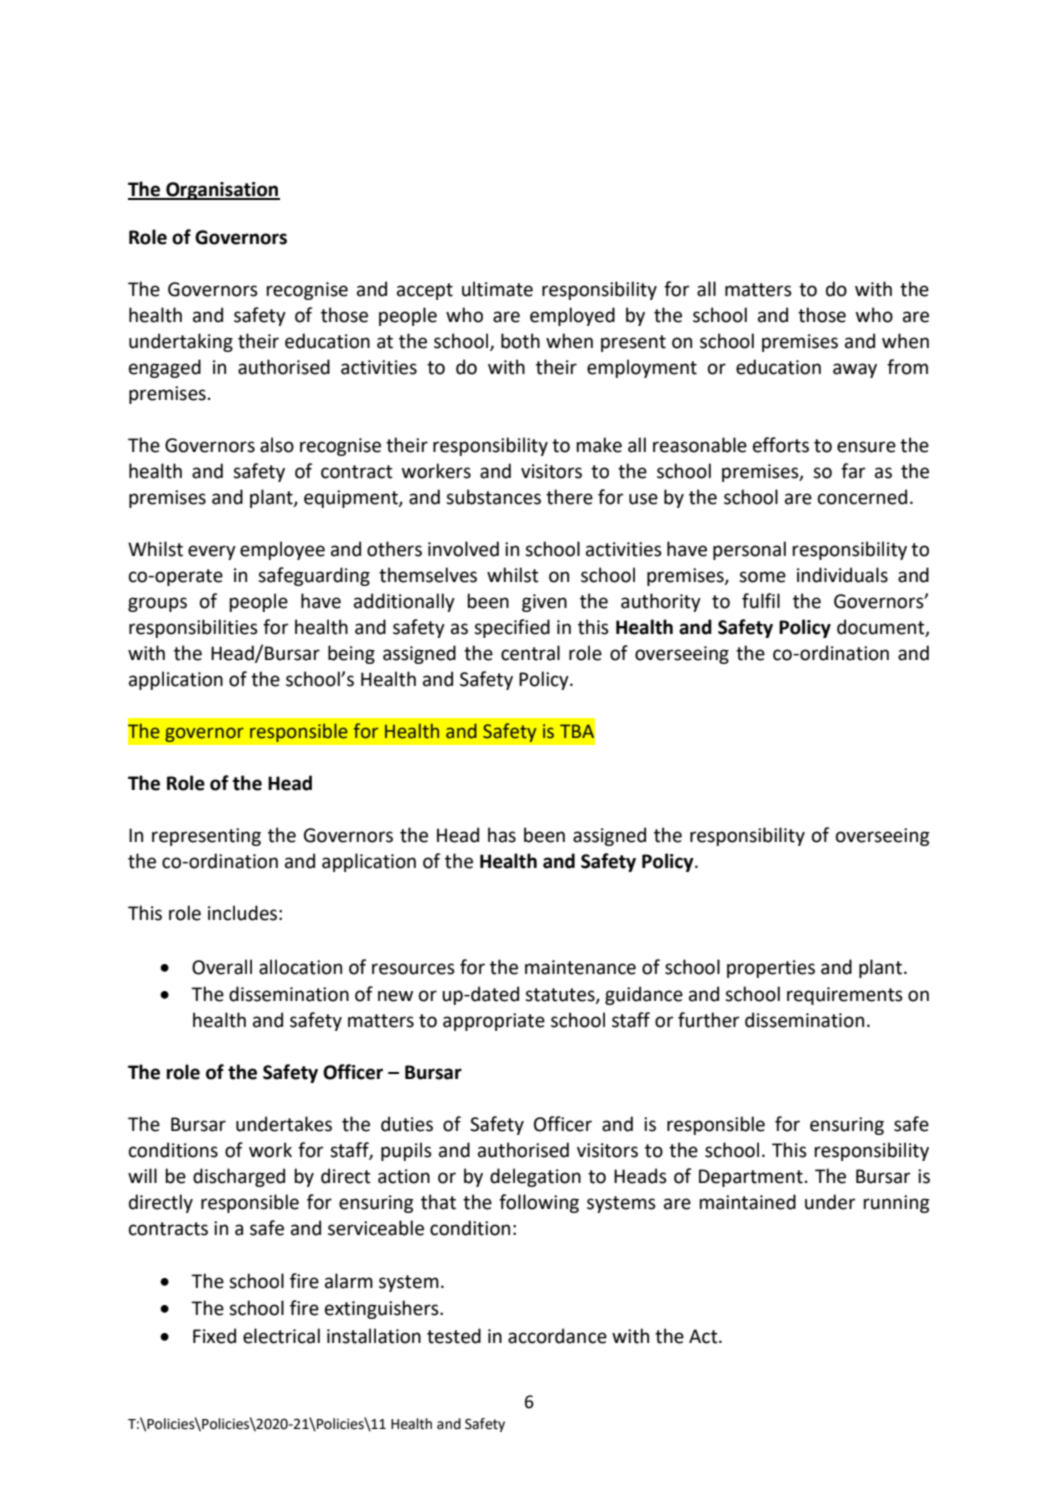  Describe the element at coordinates (214, 1336) in the page. I see `Fixed` at that location.
